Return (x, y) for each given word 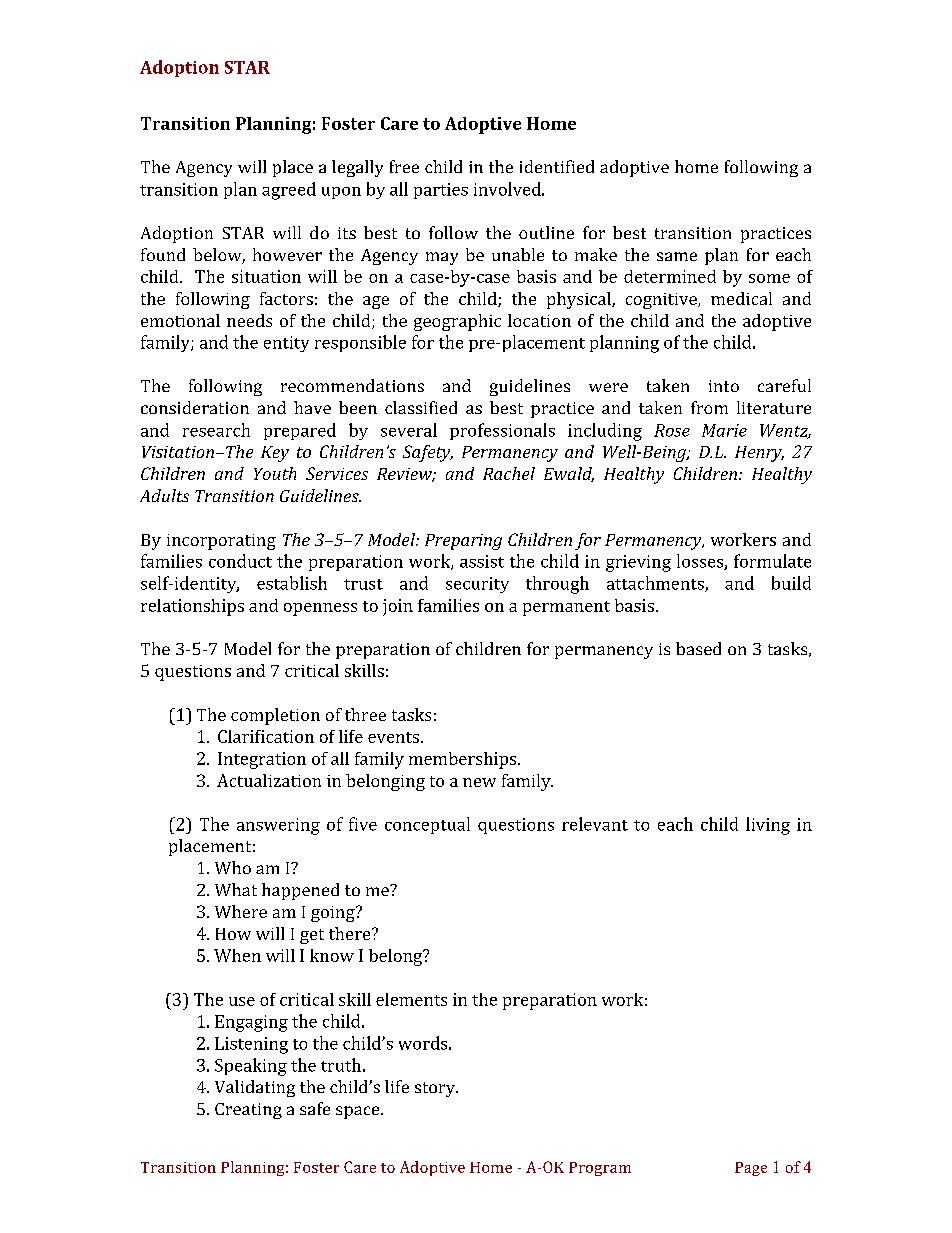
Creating (248, 1111)
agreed (289, 191)
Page (751, 1169)
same (677, 256)
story (436, 1089)
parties (441, 191)
